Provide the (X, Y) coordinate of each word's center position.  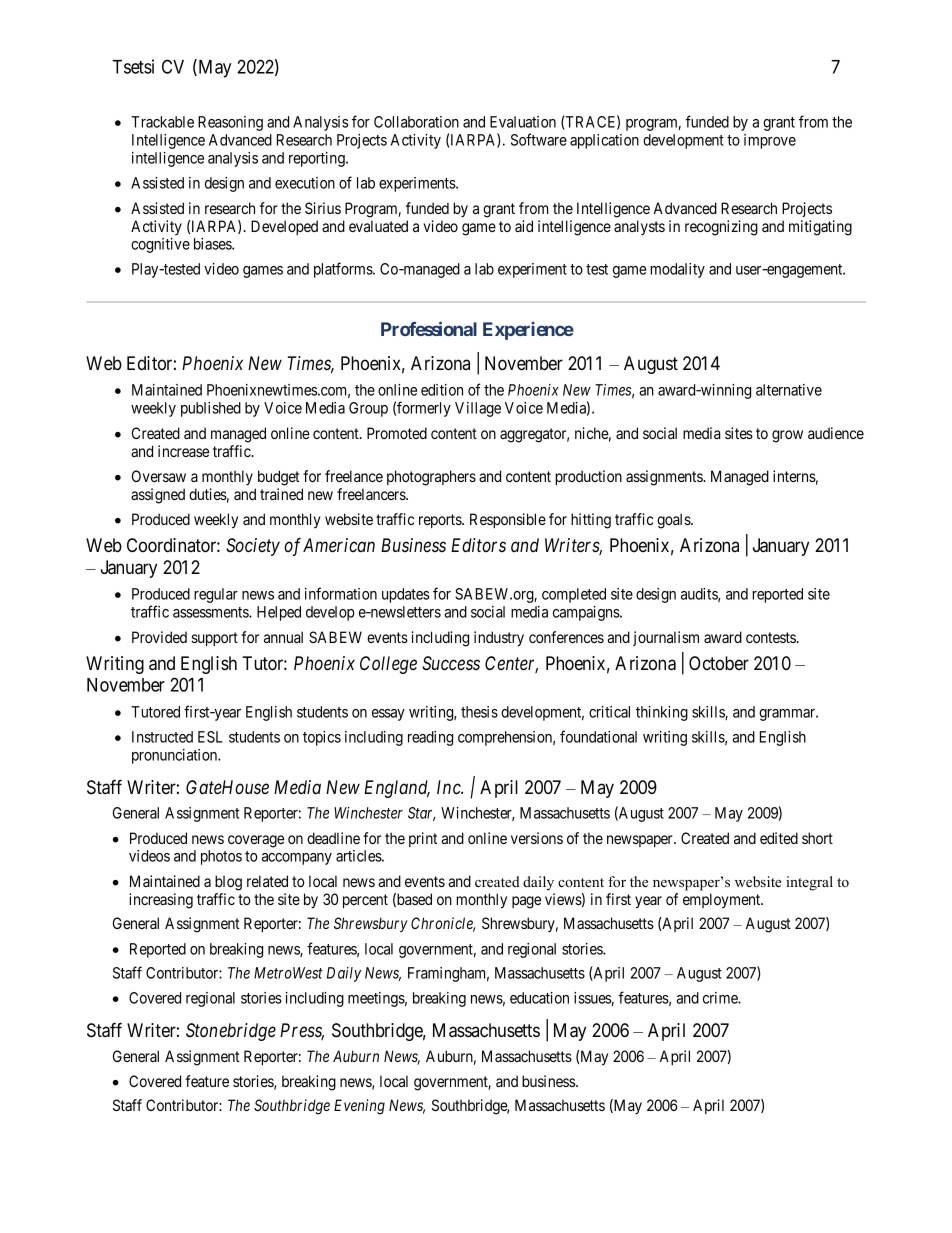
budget (279, 478)
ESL (210, 737)
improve (770, 141)
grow (787, 436)
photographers (431, 478)
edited (779, 838)
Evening (359, 1107)
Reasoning (230, 123)
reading (430, 738)
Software (539, 139)
